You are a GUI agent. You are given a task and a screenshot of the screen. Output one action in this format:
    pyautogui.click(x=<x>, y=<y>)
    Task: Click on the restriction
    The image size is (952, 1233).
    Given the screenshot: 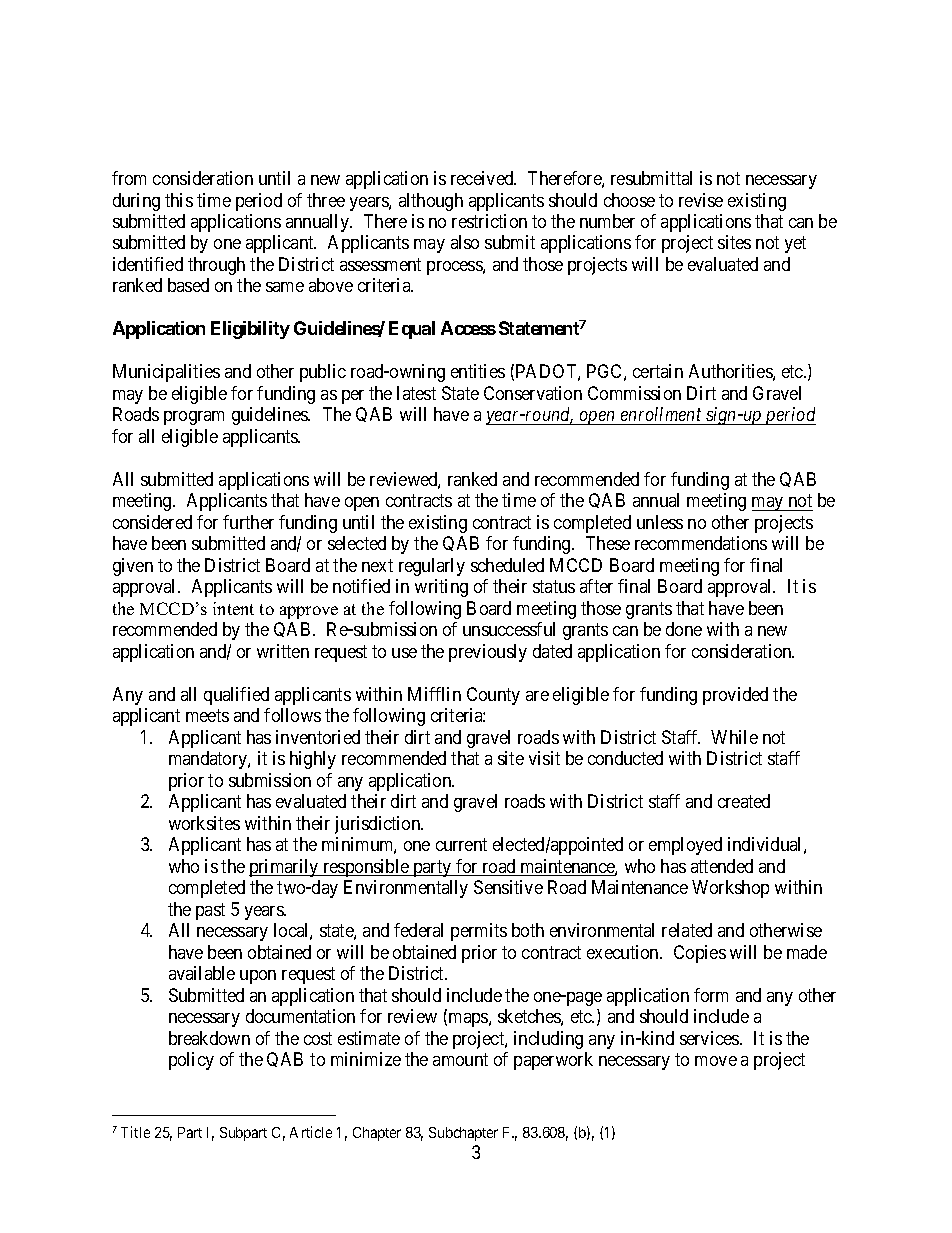 What is the action you would take?
    pyautogui.click(x=489, y=221)
